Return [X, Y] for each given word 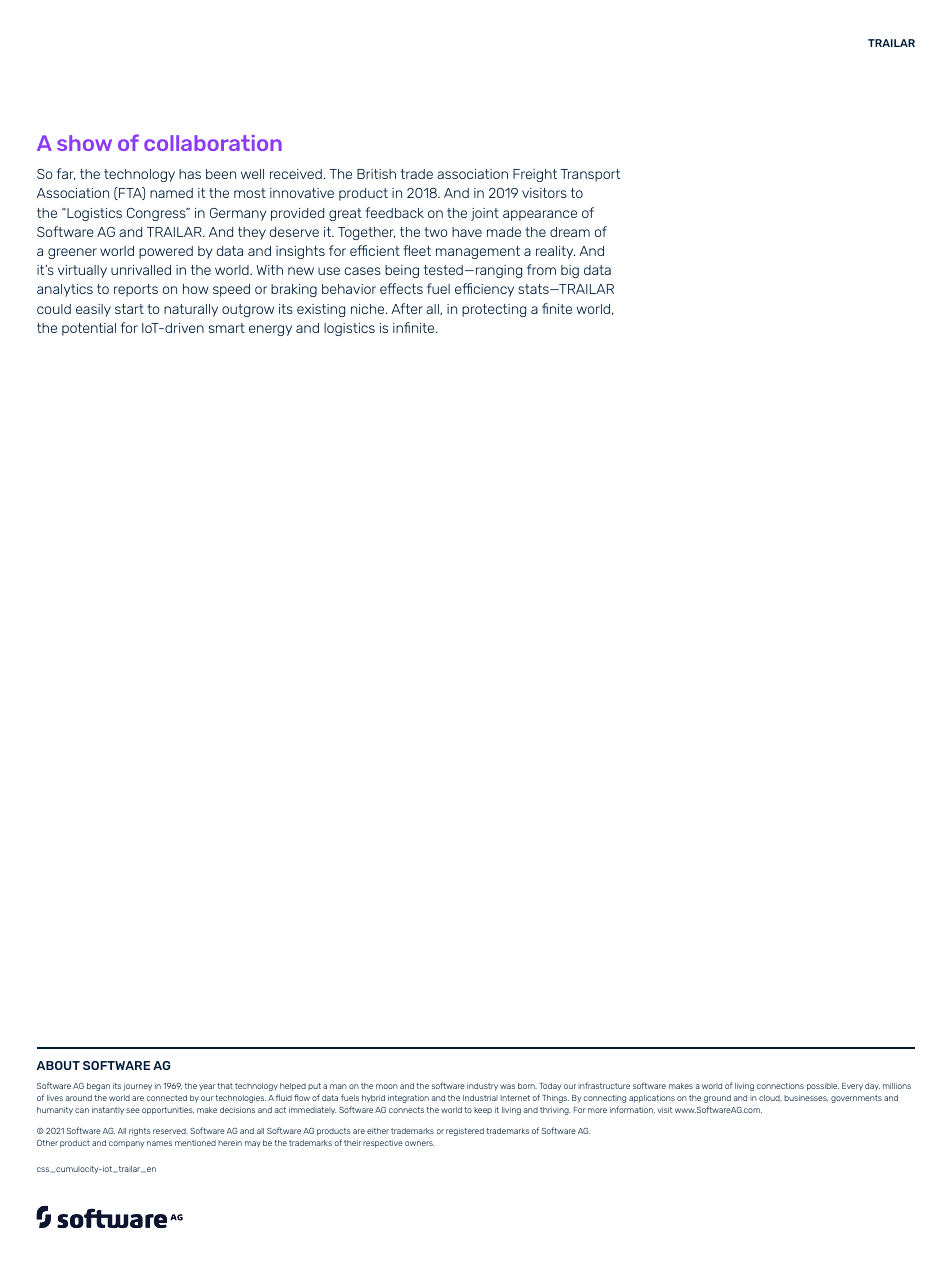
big [570, 271]
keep [483, 1110]
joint [485, 214]
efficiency [484, 290]
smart [227, 328]
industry [482, 1087]
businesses [806, 1098]
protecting [494, 310]
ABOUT [58, 1065]
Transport [590, 175]
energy [270, 330]
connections [780, 1086]
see [133, 1110]
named [171, 193]
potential [89, 329]
